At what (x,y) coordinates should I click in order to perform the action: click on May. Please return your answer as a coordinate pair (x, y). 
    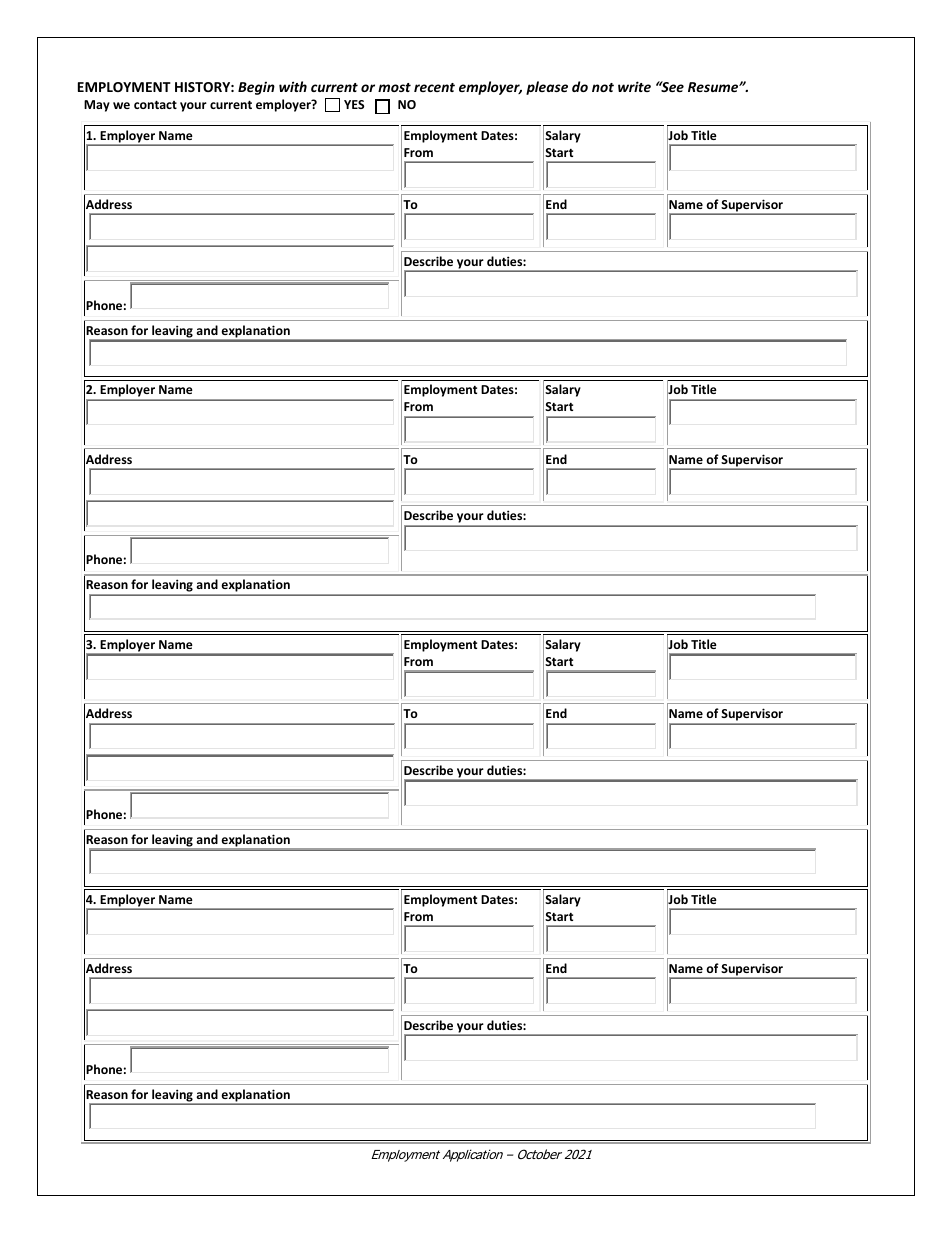
    Looking at the image, I should click on (97, 106).
